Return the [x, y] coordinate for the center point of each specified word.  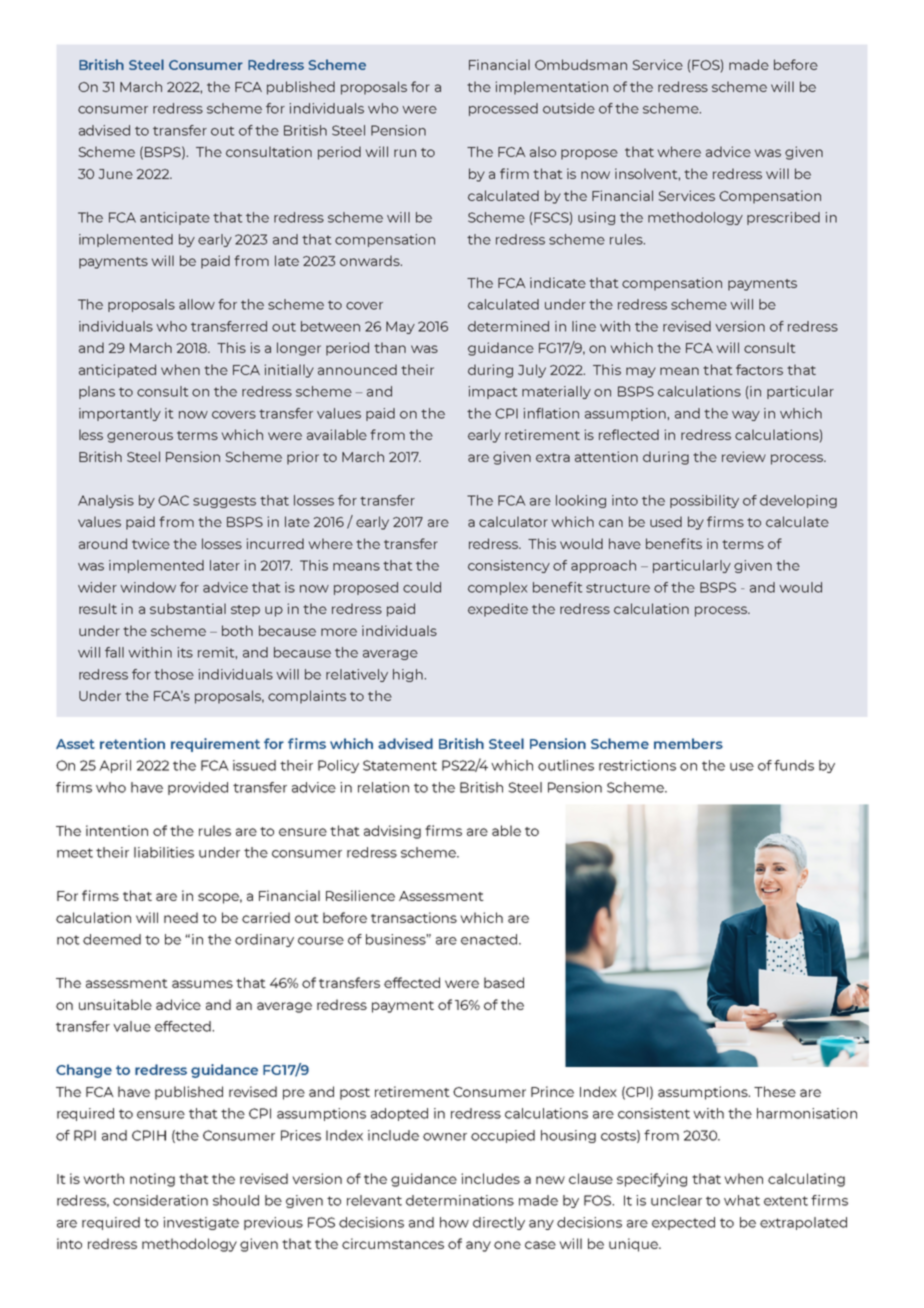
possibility [704, 501]
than [390, 347]
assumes [202, 984]
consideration [160, 1200]
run [405, 153]
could [422, 587]
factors [759, 369]
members [688, 743]
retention [132, 743]
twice [151, 543]
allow [197, 304]
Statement [400, 765]
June [115, 174]
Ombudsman [581, 64]
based [504, 982]
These [775, 1091]
